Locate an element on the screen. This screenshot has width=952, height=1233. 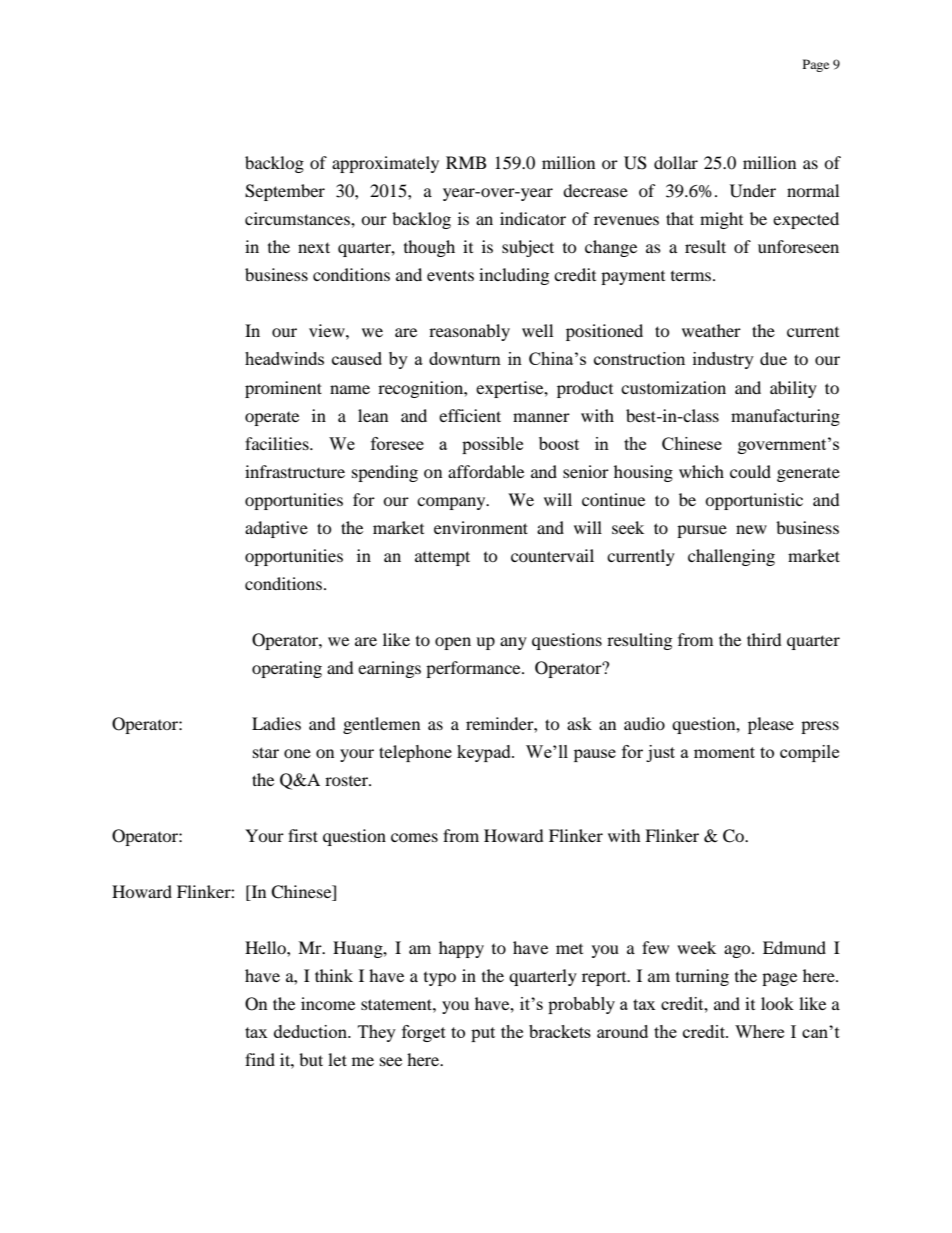
probably is located at coordinates (581, 1005).
